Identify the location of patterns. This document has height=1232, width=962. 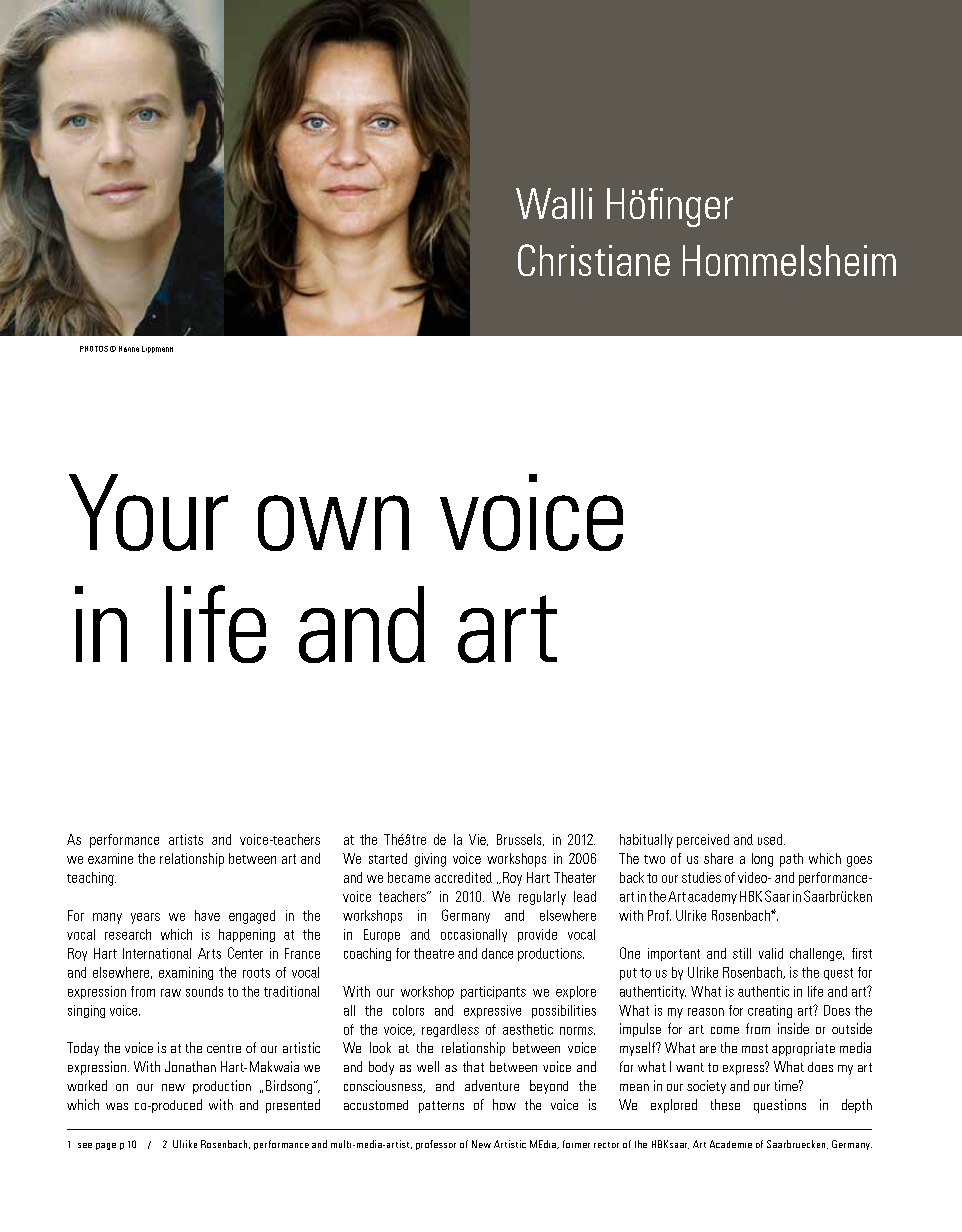
(441, 1107).
